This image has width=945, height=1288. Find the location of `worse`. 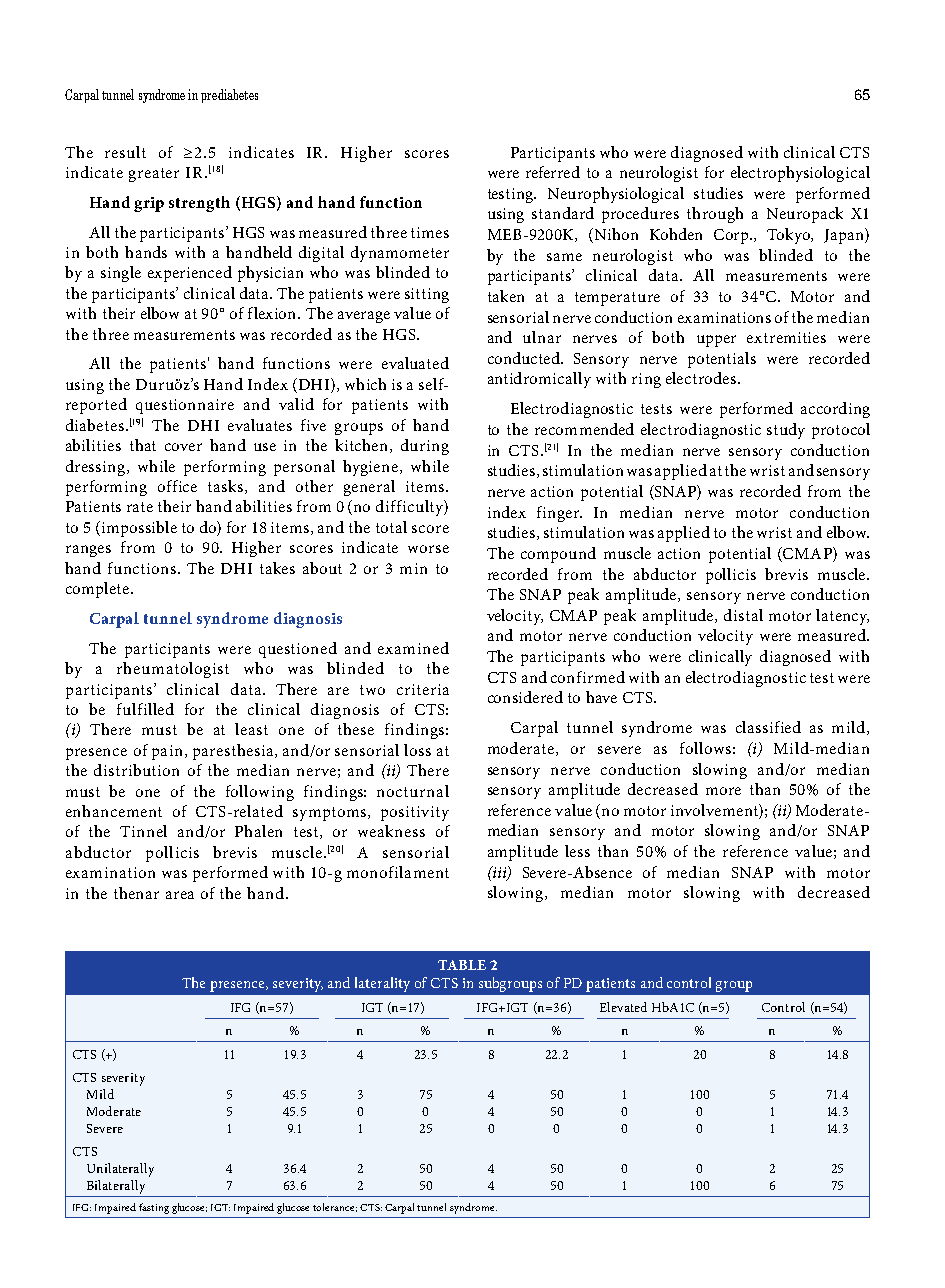

worse is located at coordinates (428, 549).
